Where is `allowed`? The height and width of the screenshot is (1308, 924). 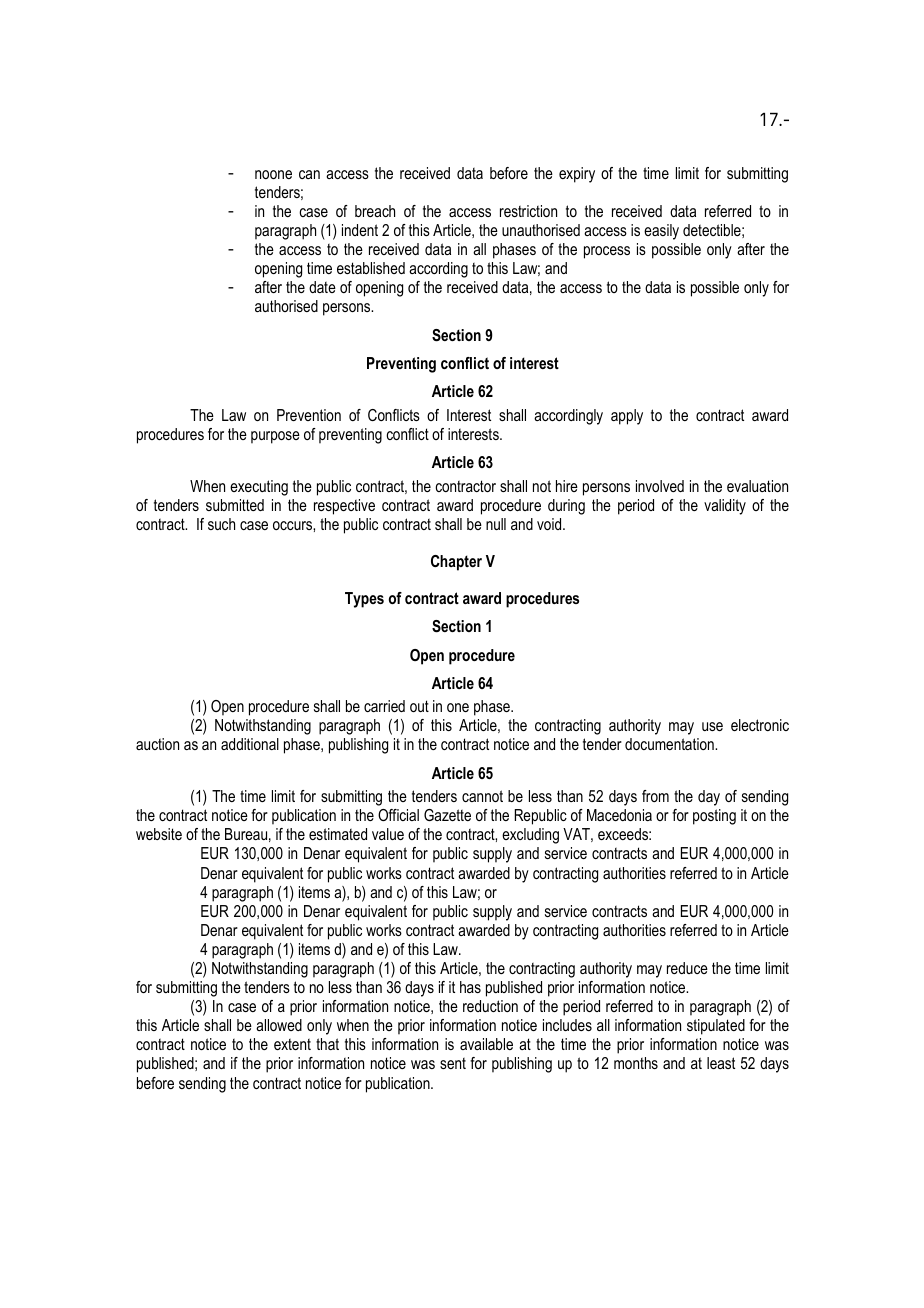 allowed is located at coordinates (279, 1025).
